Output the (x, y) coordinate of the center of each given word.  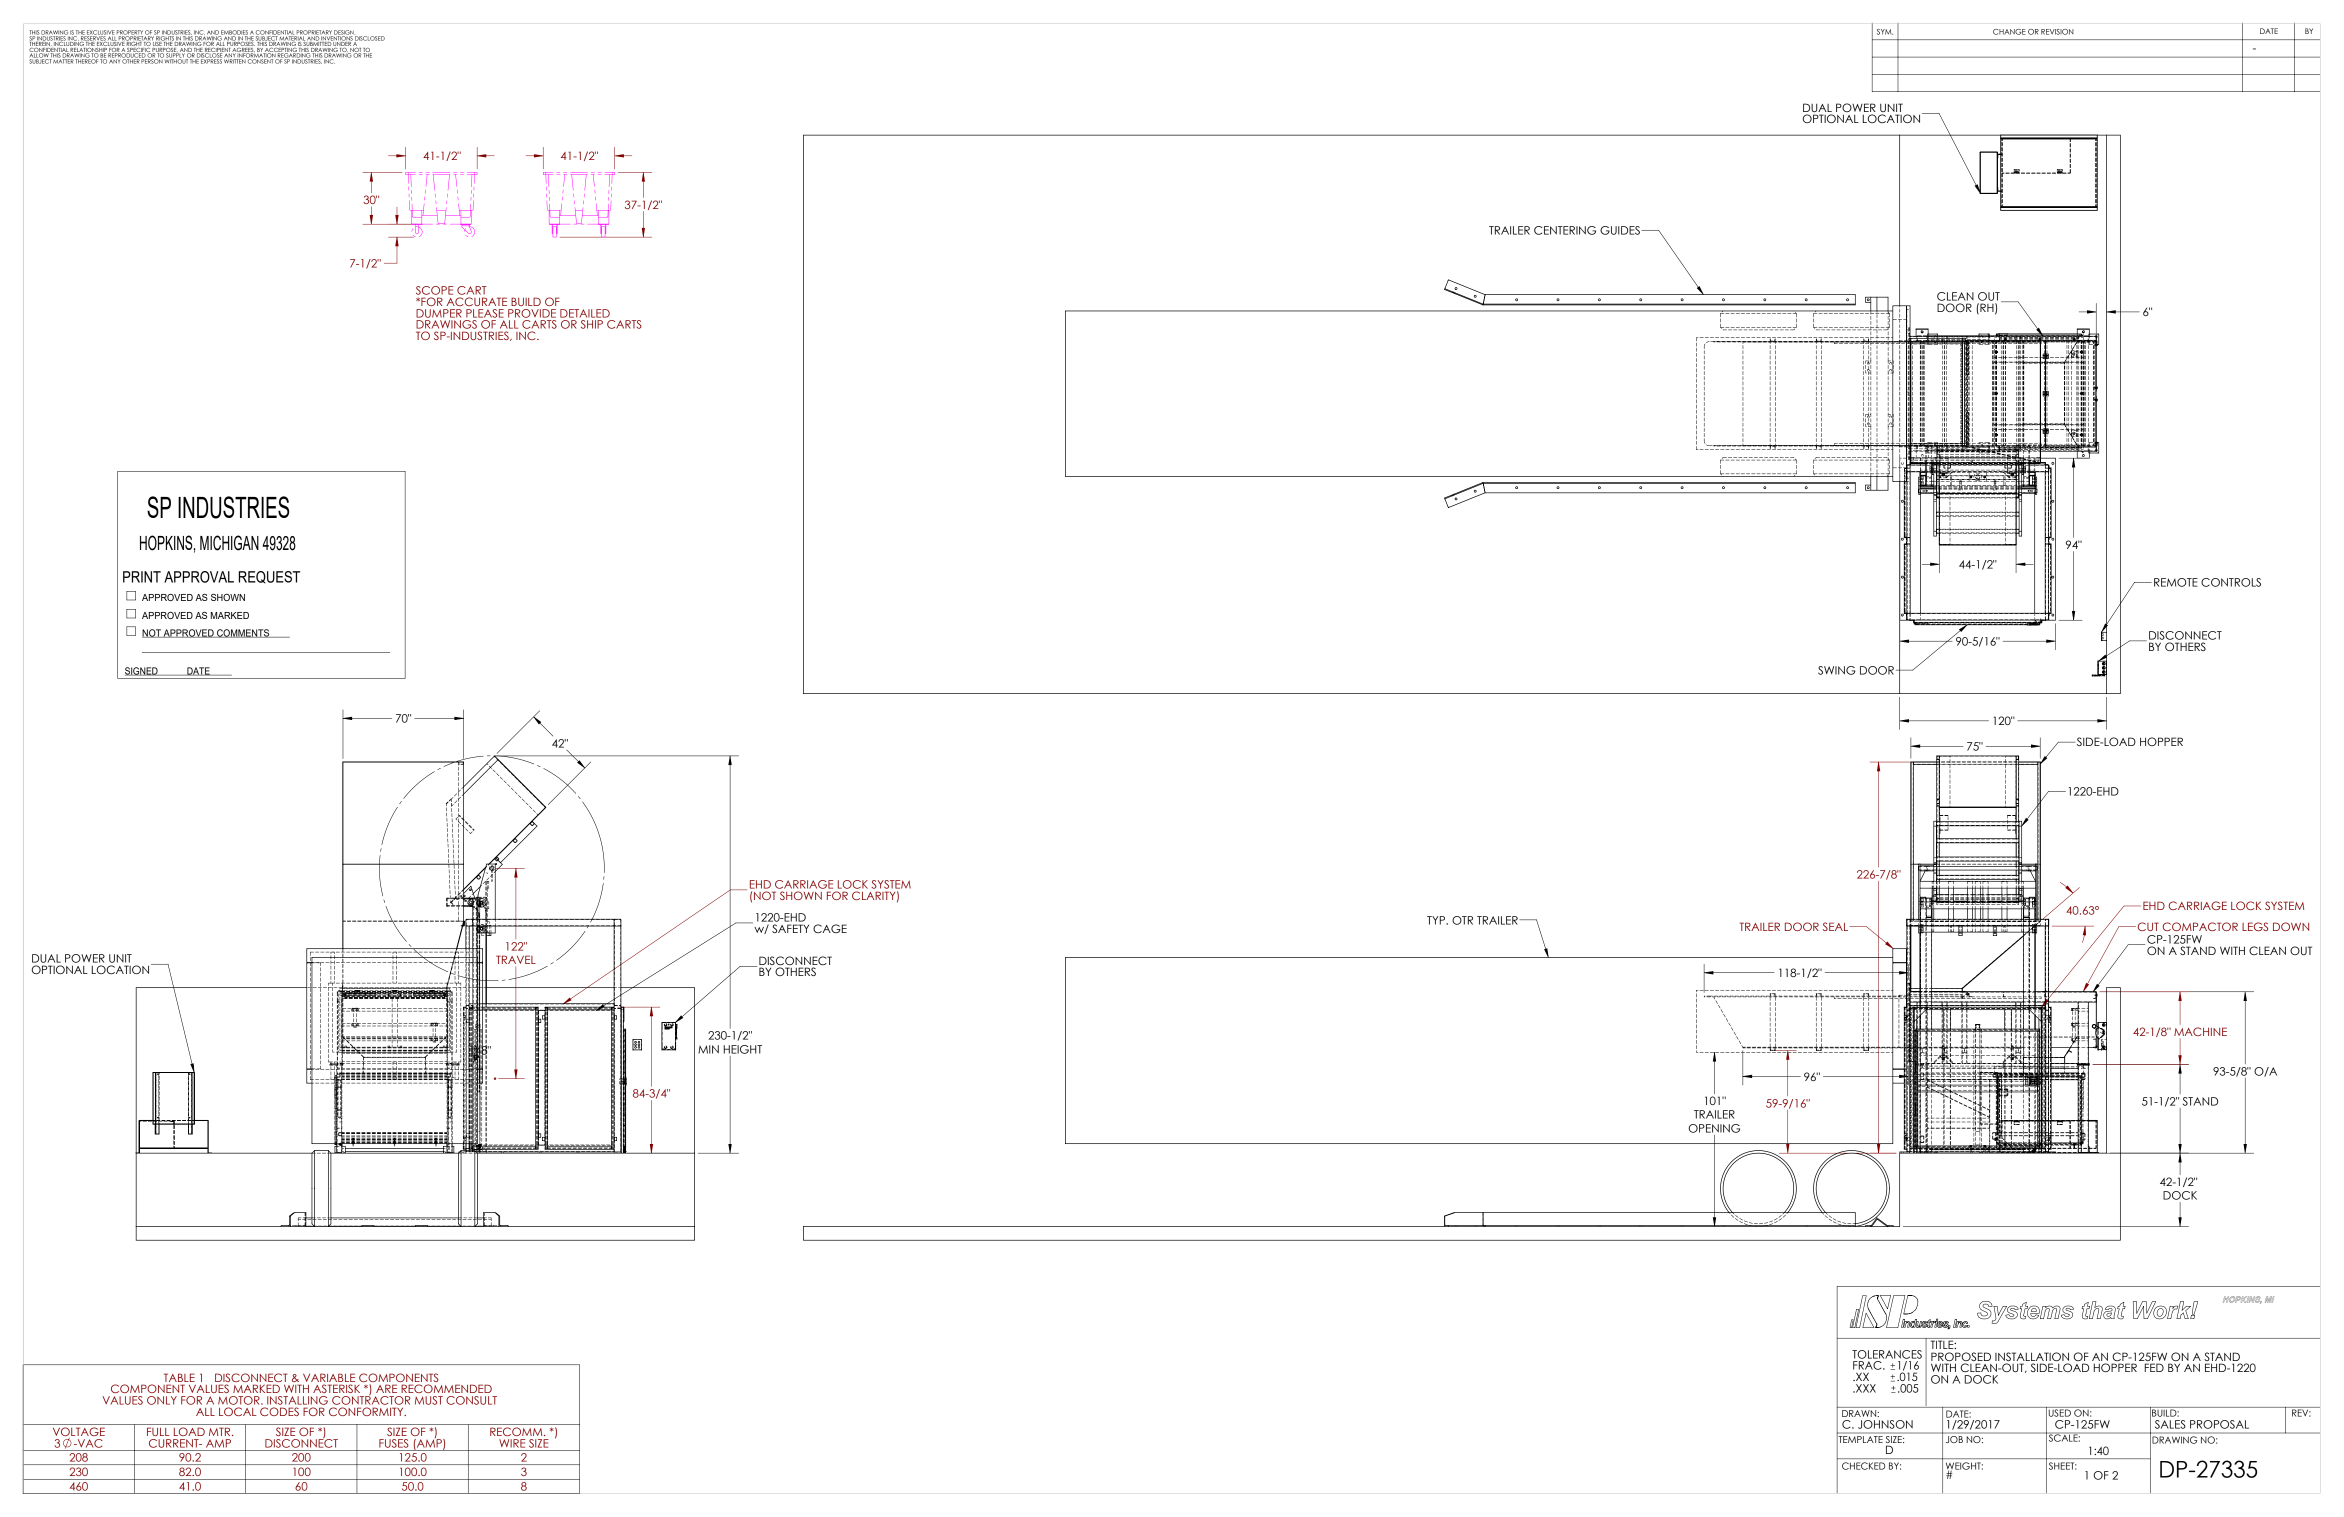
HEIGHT (742, 1049)
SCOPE (434, 290)
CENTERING (1565, 230)
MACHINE (2200, 1033)
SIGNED (142, 671)
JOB (1954, 1438)
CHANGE (2009, 32)
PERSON (151, 60)
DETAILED (585, 313)
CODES (279, 1411)
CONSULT (471, 1400)
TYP (1437, 920)
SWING (1837, 670)
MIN (708, 1049)
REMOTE (2176, 582)
